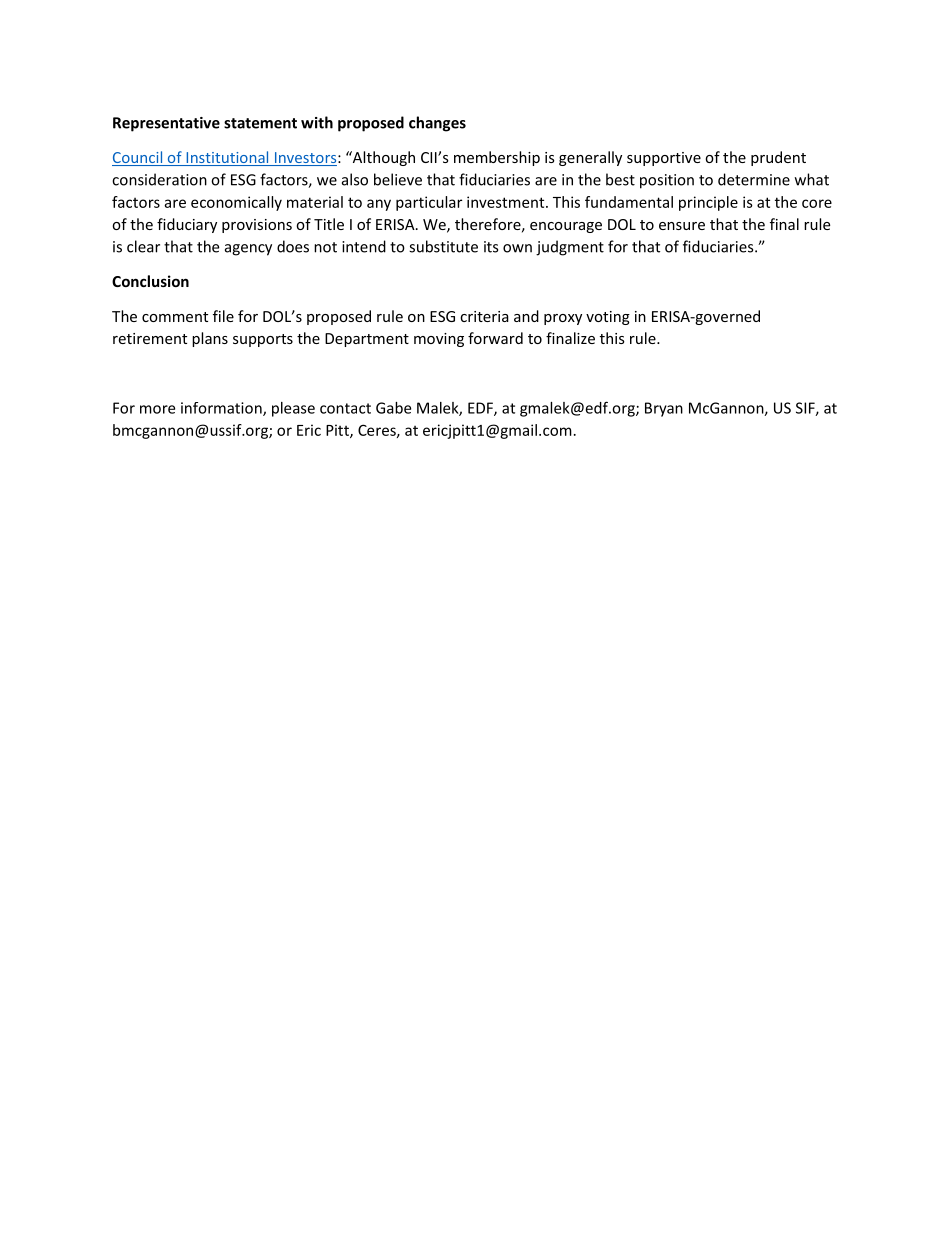 This document has width=952, height=1233. What do you see at coordinates (437, 124) in the document?
I see `changes` at bounding box center [437, 124].
